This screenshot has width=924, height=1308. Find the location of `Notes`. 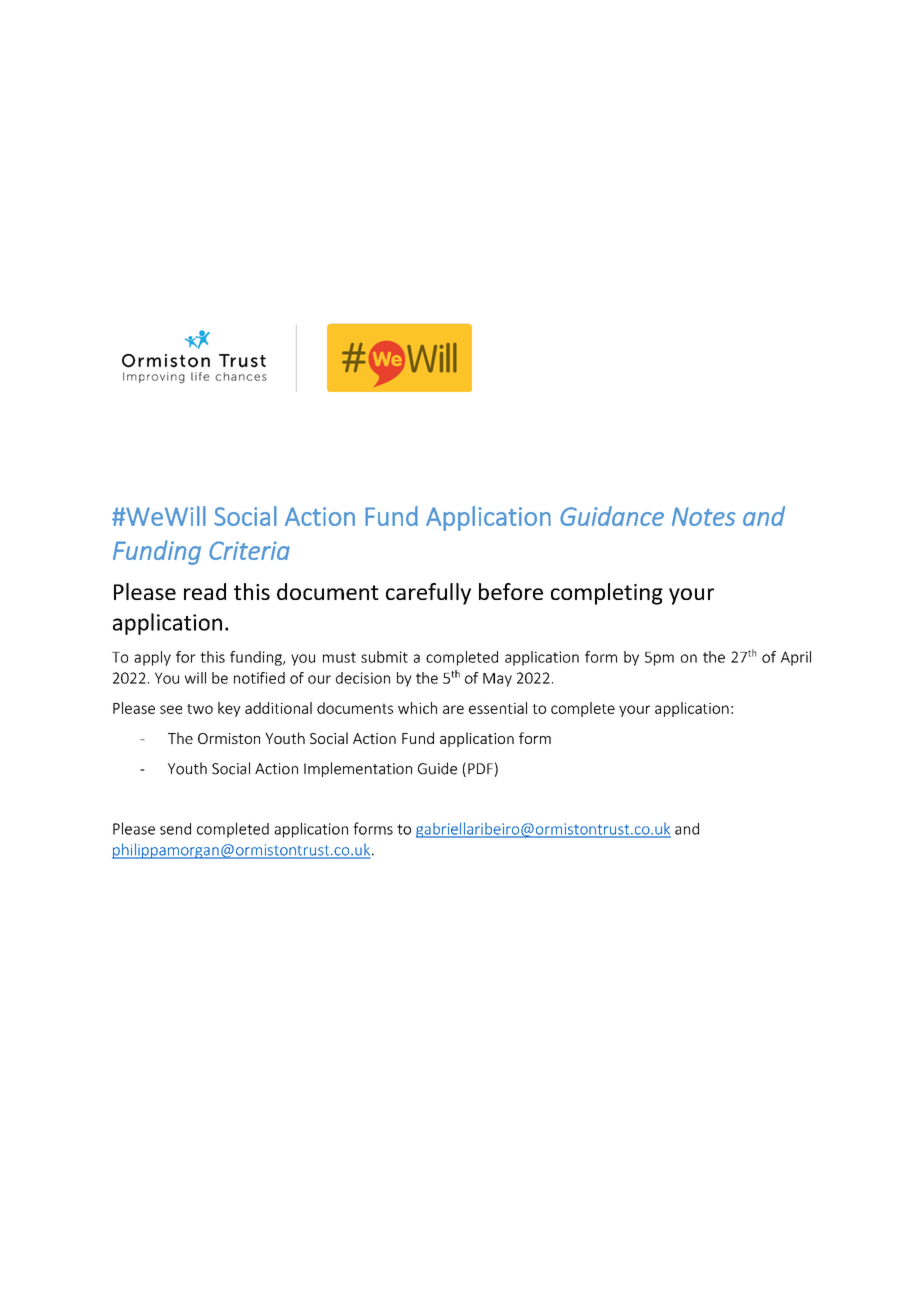

Notes is located at coordinates (704, 516).
